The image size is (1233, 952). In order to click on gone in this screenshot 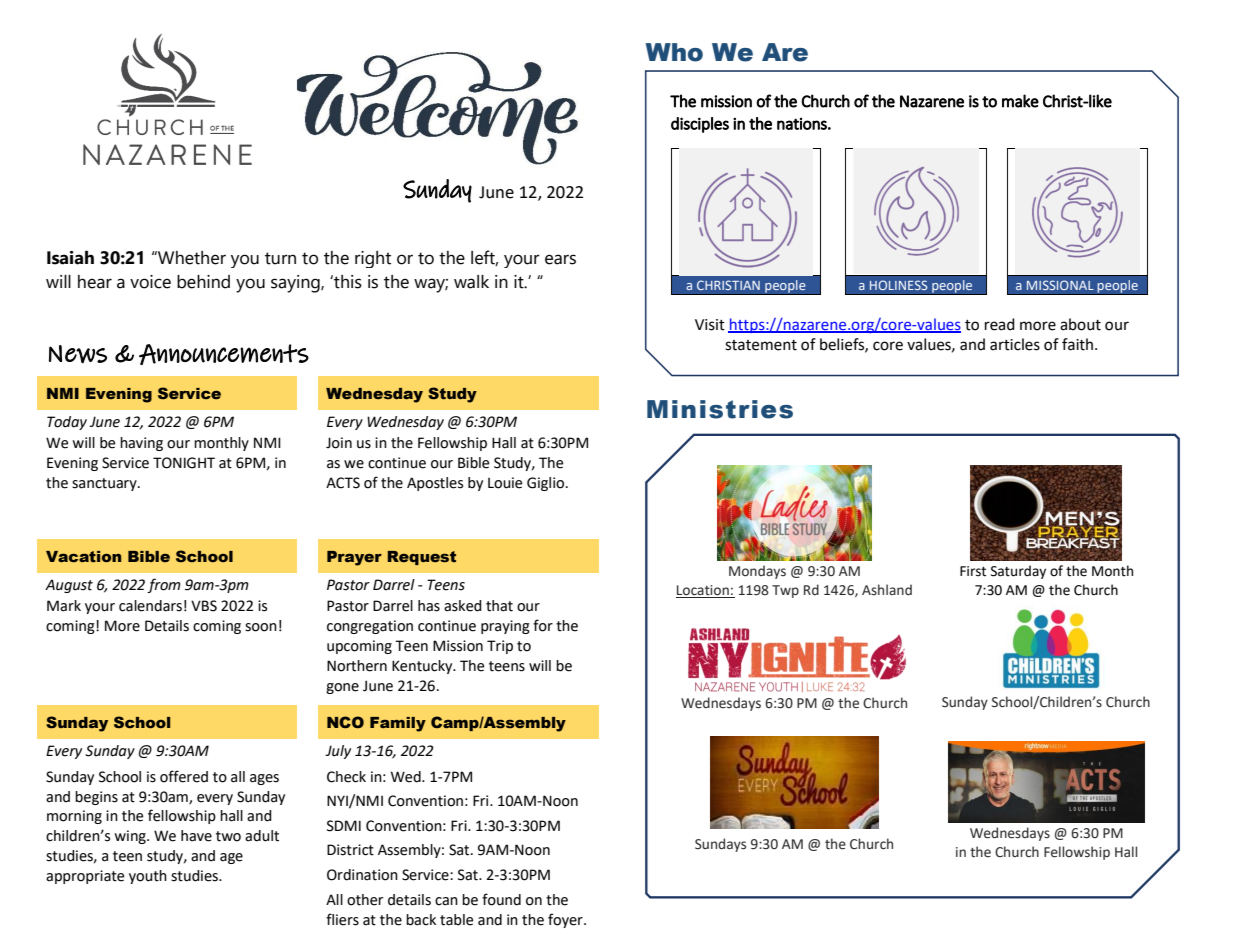, I will do `click(342, 688)`.
